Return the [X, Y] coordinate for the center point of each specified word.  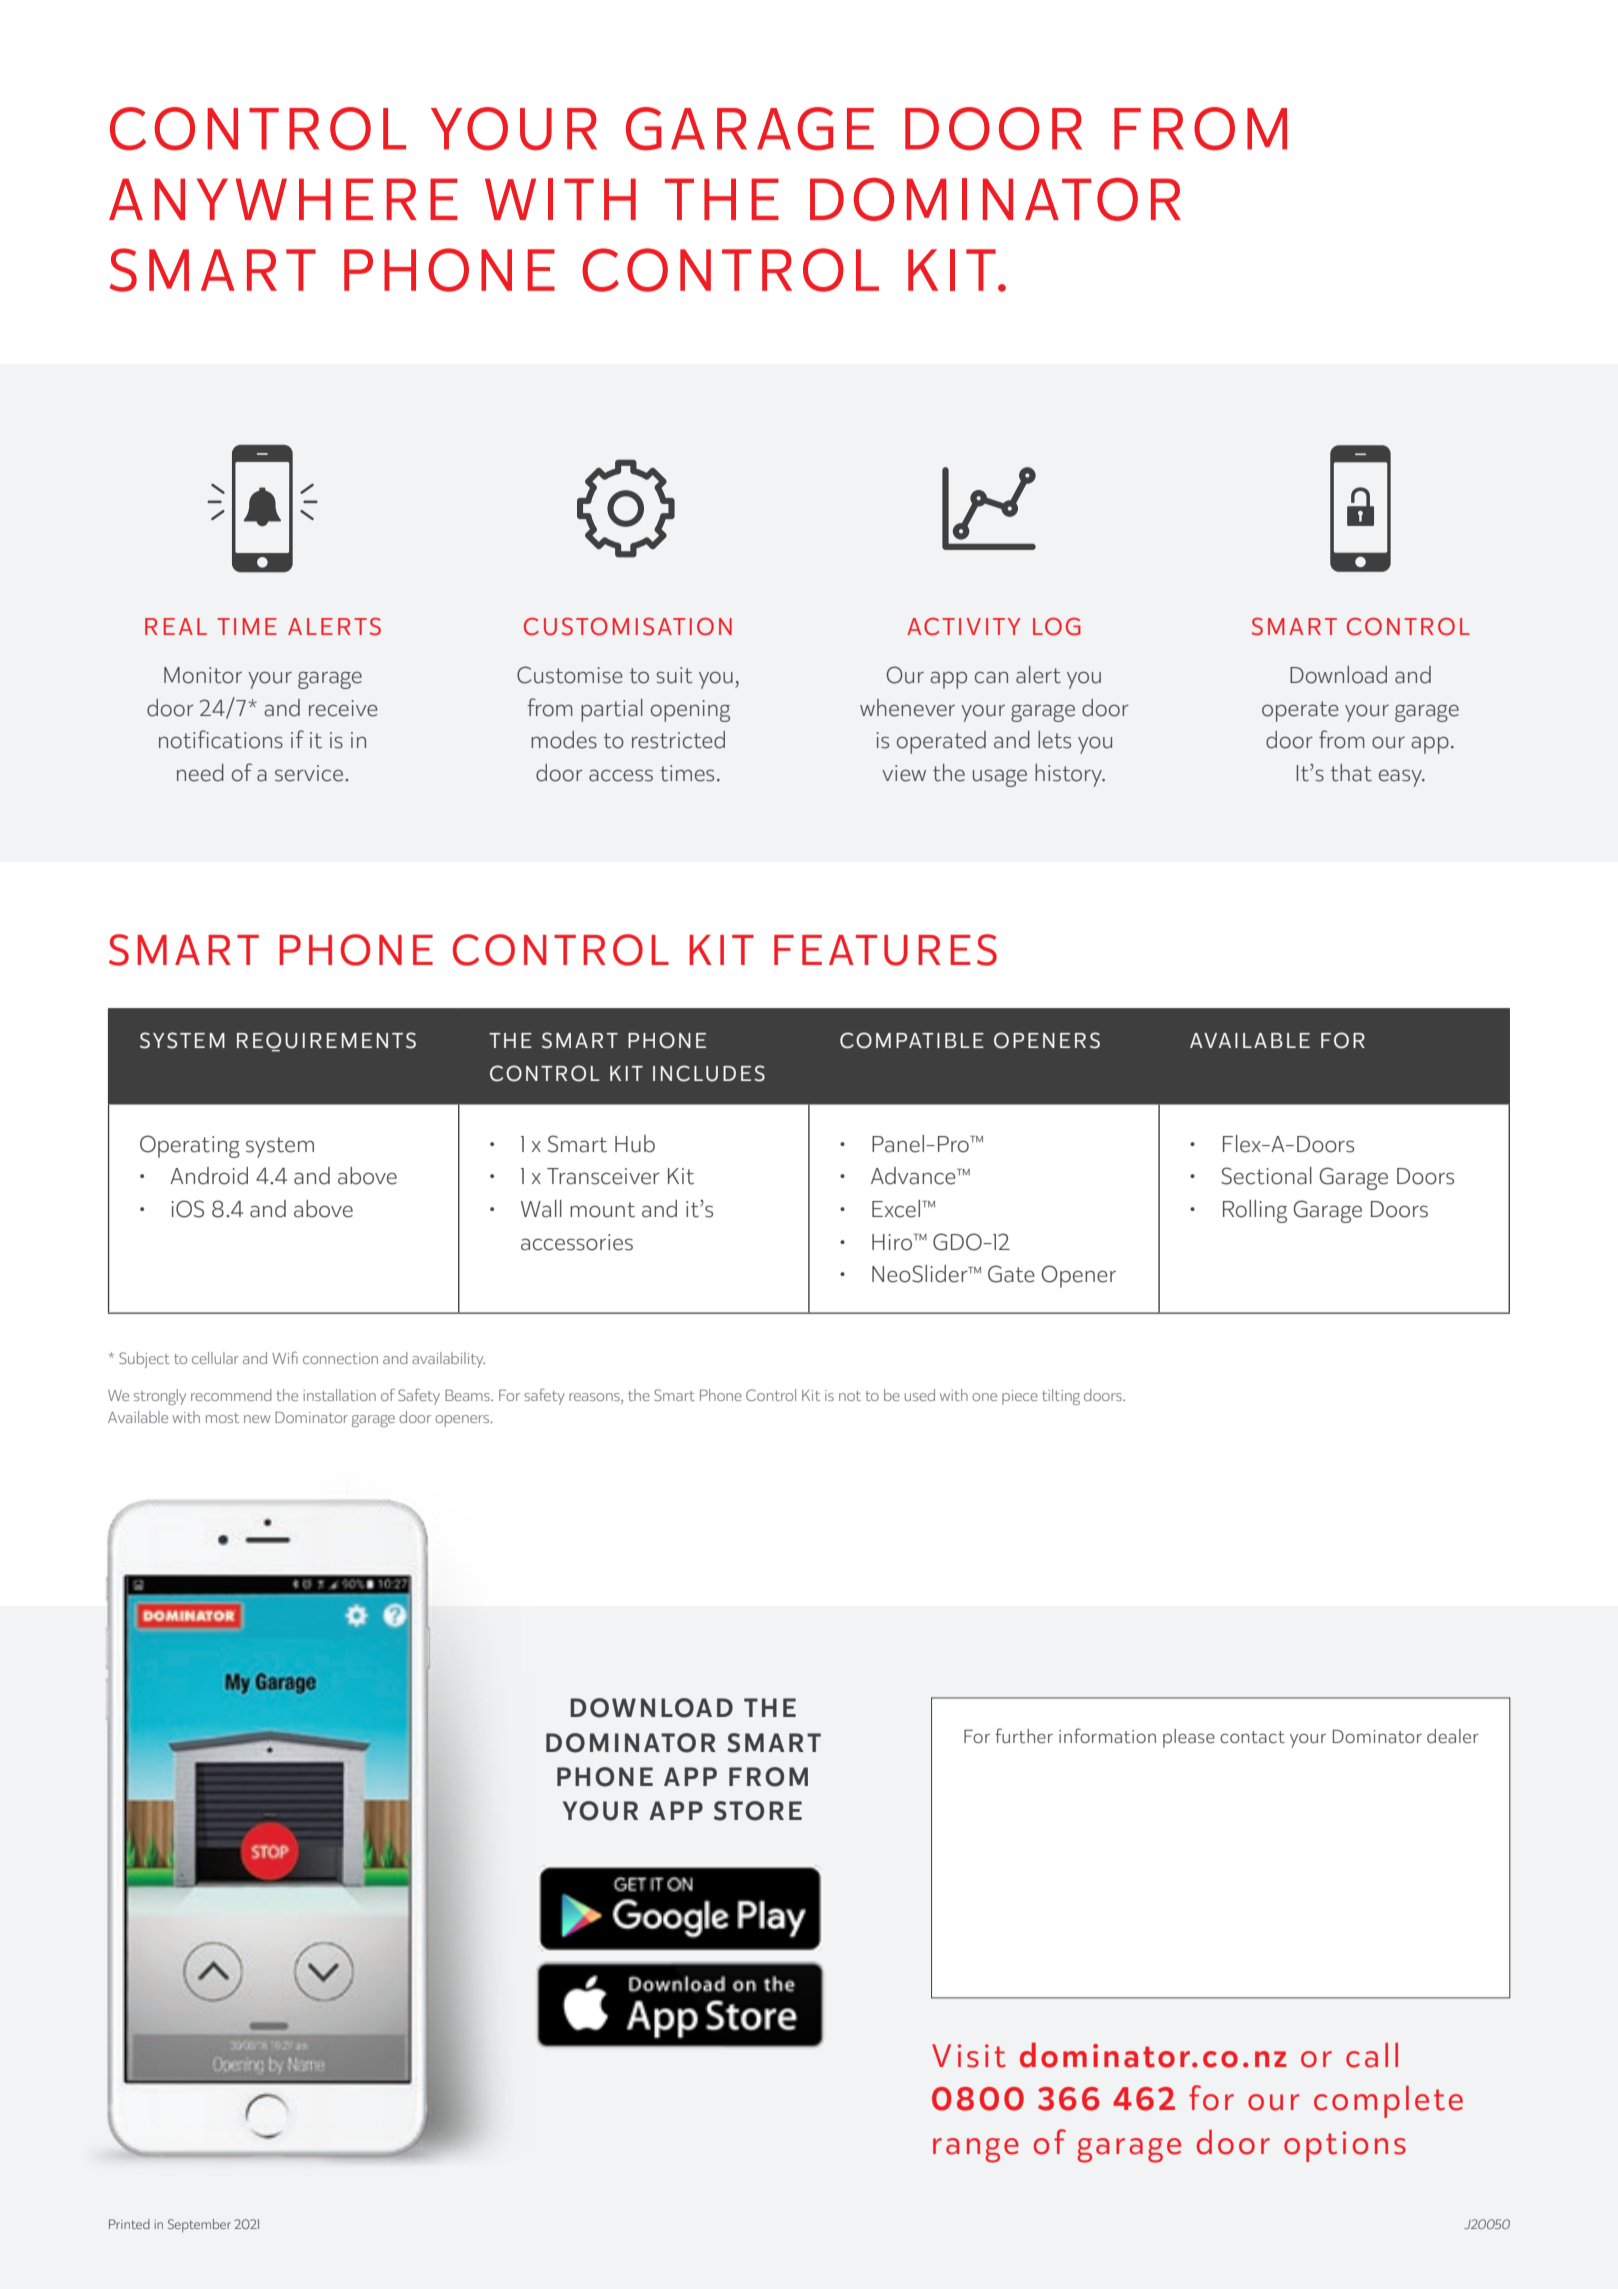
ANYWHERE [283, 199]
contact [1252, 1737]
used [920, 1395]
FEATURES [885, 950]
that [1351, 773]
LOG [1057, 626]
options [1345, 2146]
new [257, 1419]
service [310, 773]
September [199, 2225]
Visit [969, 2056]
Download [1338, 675]
